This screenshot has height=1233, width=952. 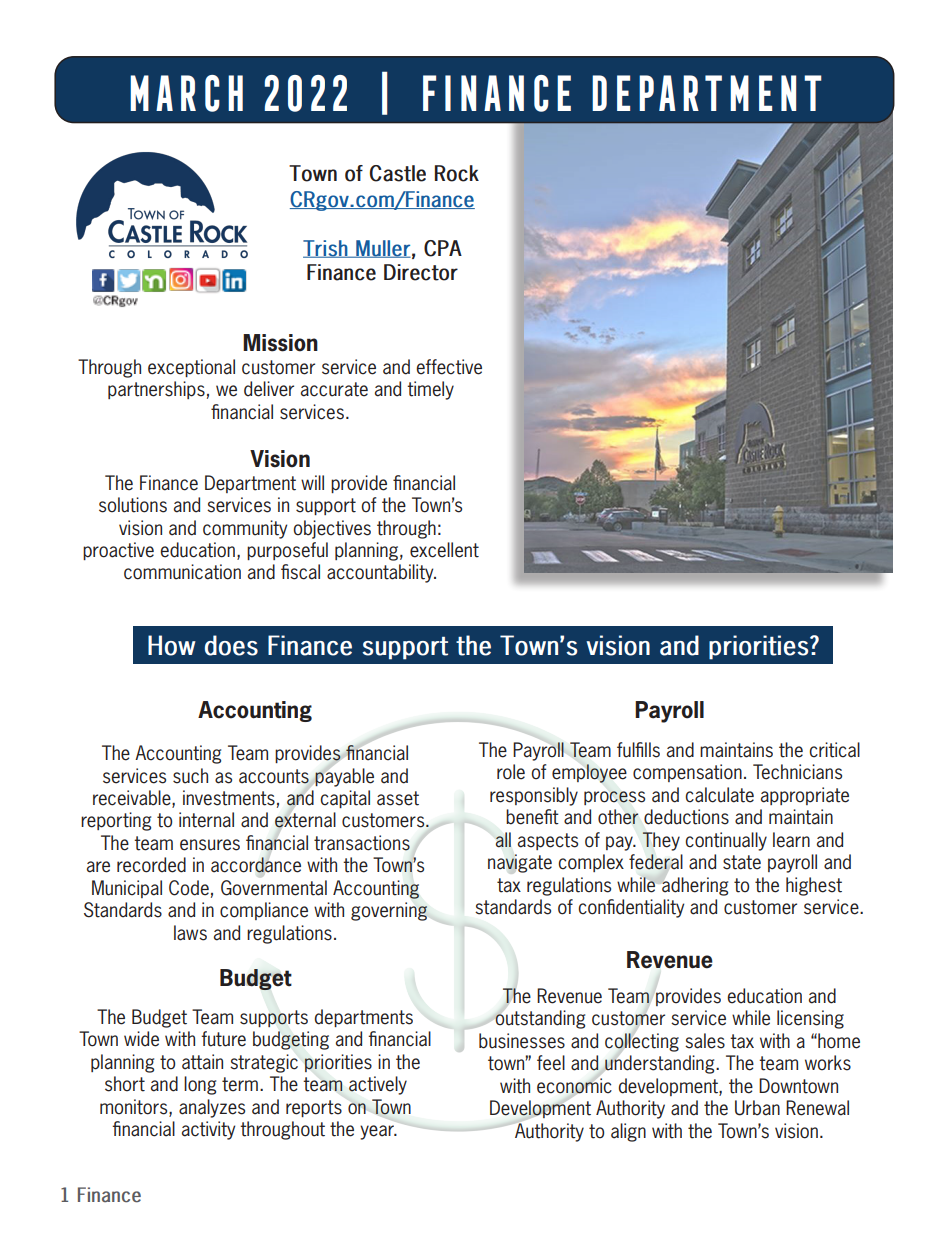 I want to click on effective, so click(x=449, y=367).
